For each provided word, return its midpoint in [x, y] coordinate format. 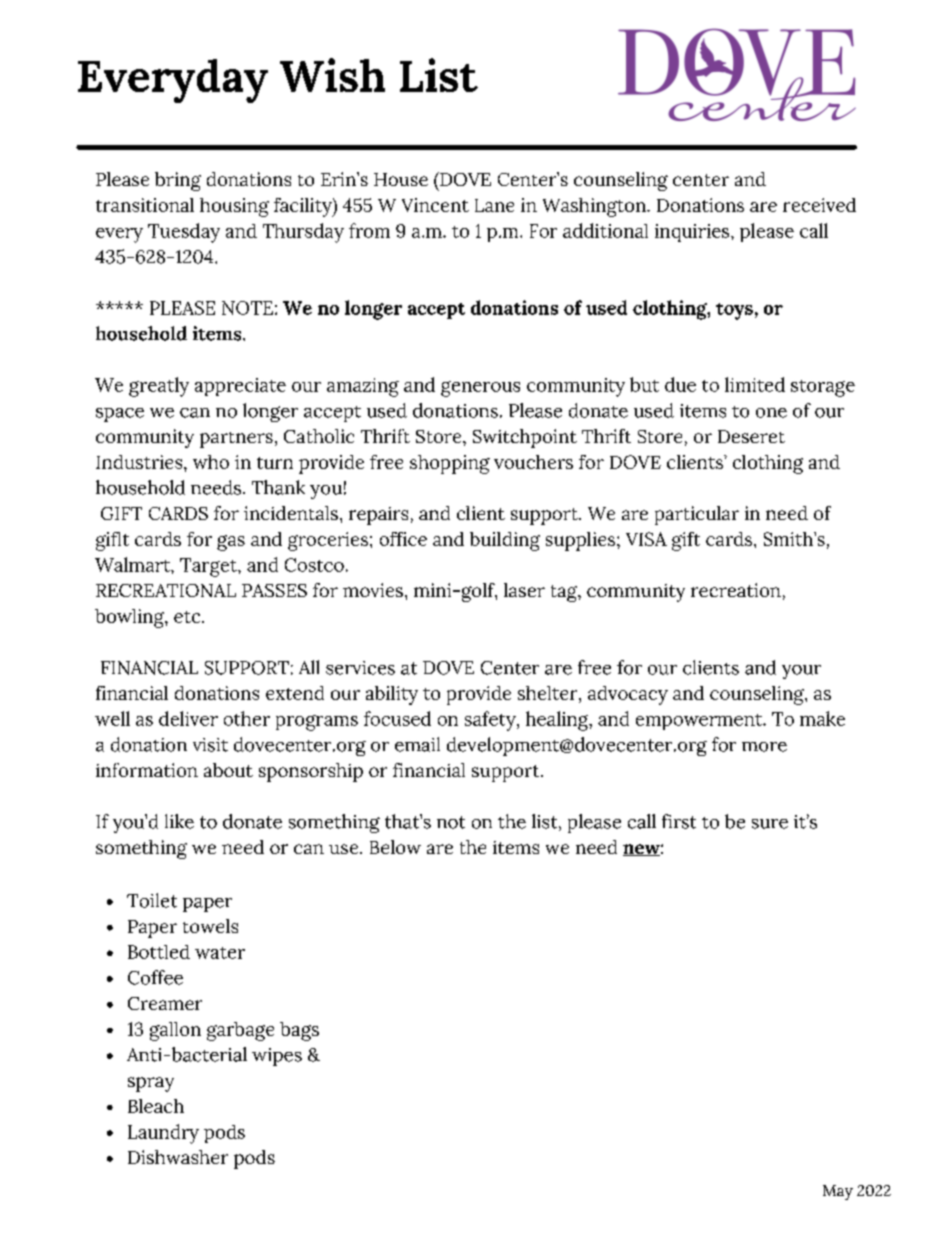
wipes [277, 1057]
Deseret [751, 436]
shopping [450, 464]
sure [770, 824]
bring [178, 181]
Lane [494, 205]
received [819, 205]
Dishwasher [178, 1157]
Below [395, 847]
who [211, 462]
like [179, 821]
